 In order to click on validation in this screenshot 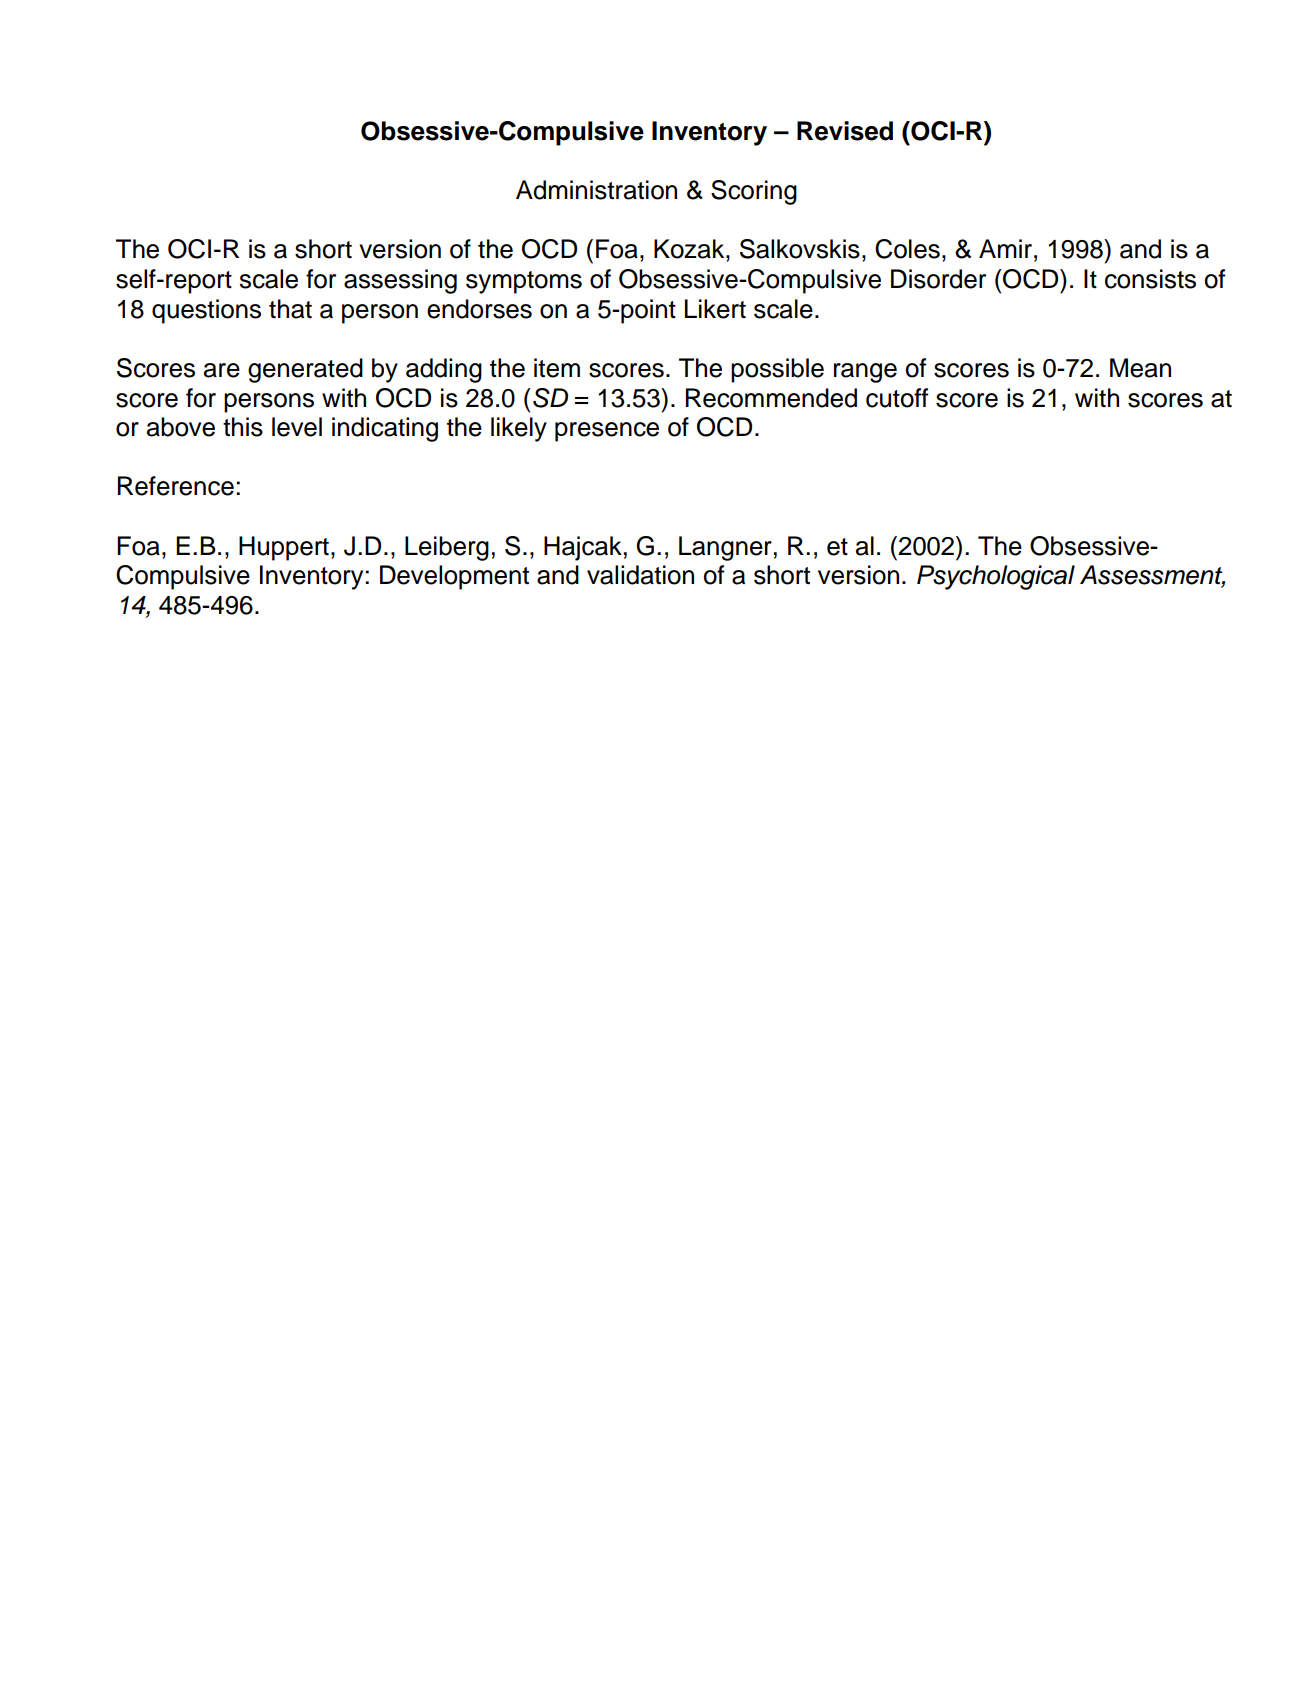, I will do `click(640, 575)`.
